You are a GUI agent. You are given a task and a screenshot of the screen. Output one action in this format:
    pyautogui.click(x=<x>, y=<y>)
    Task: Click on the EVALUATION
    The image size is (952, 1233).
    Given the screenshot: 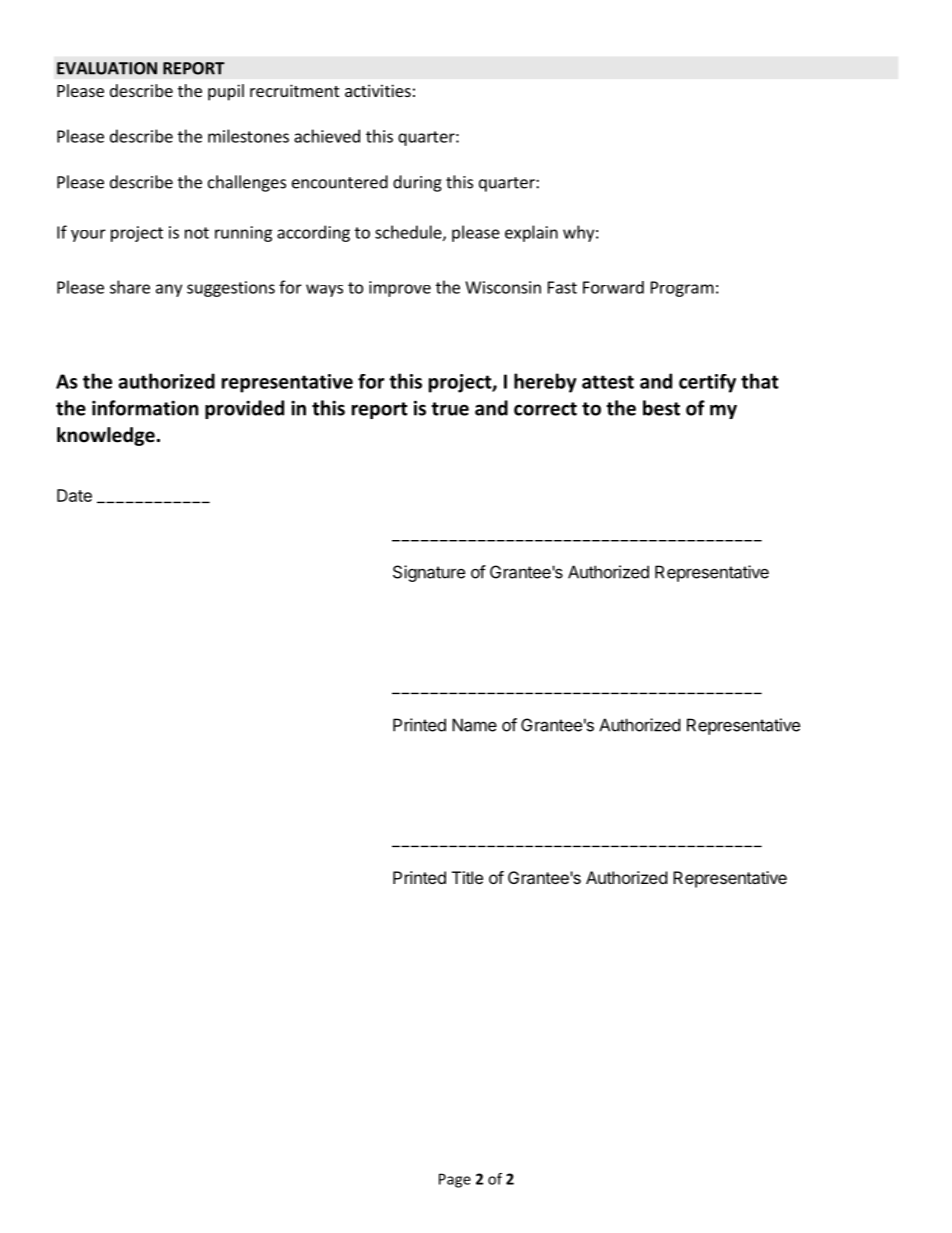 What is the action you would take?
    pyautogui.click(x=107, y=68)
